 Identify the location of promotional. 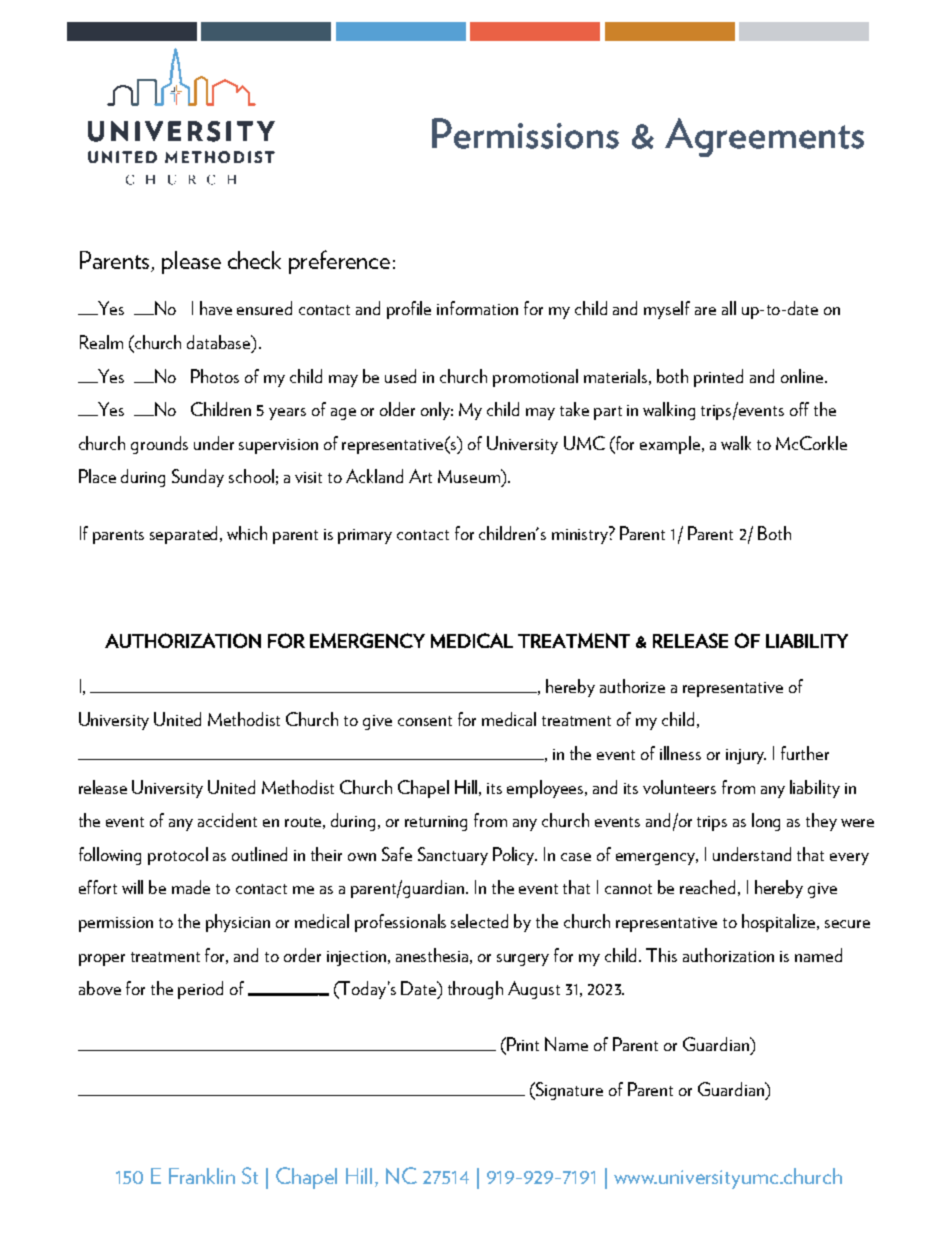
(535, 378).
